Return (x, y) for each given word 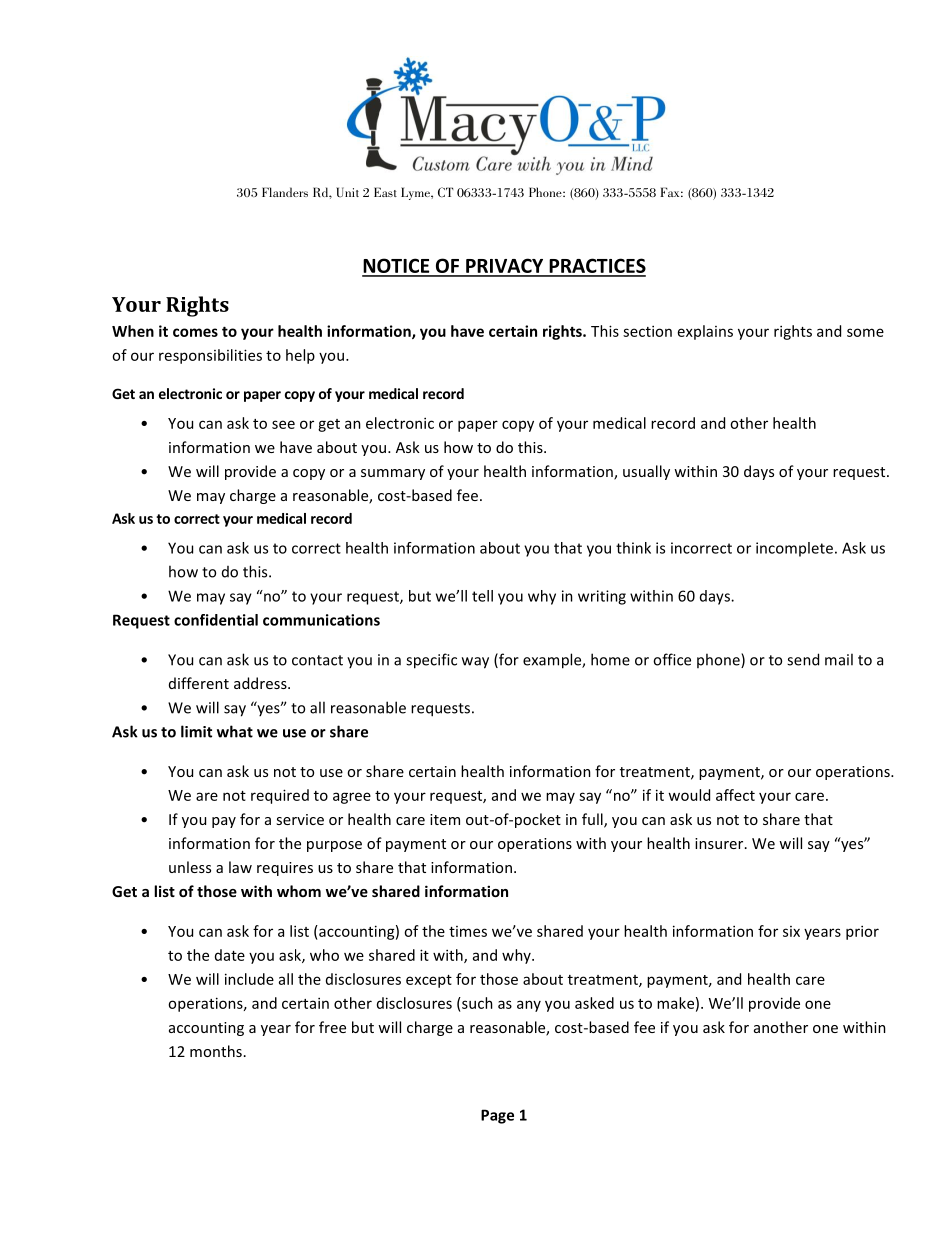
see (283, 424)
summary (393, 474)
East (385, 192)
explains (705, 332)
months (216, 1051)
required (280, 796)
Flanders (285, 192)
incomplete (794, 549)
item (445, 819)
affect (735, 795)
